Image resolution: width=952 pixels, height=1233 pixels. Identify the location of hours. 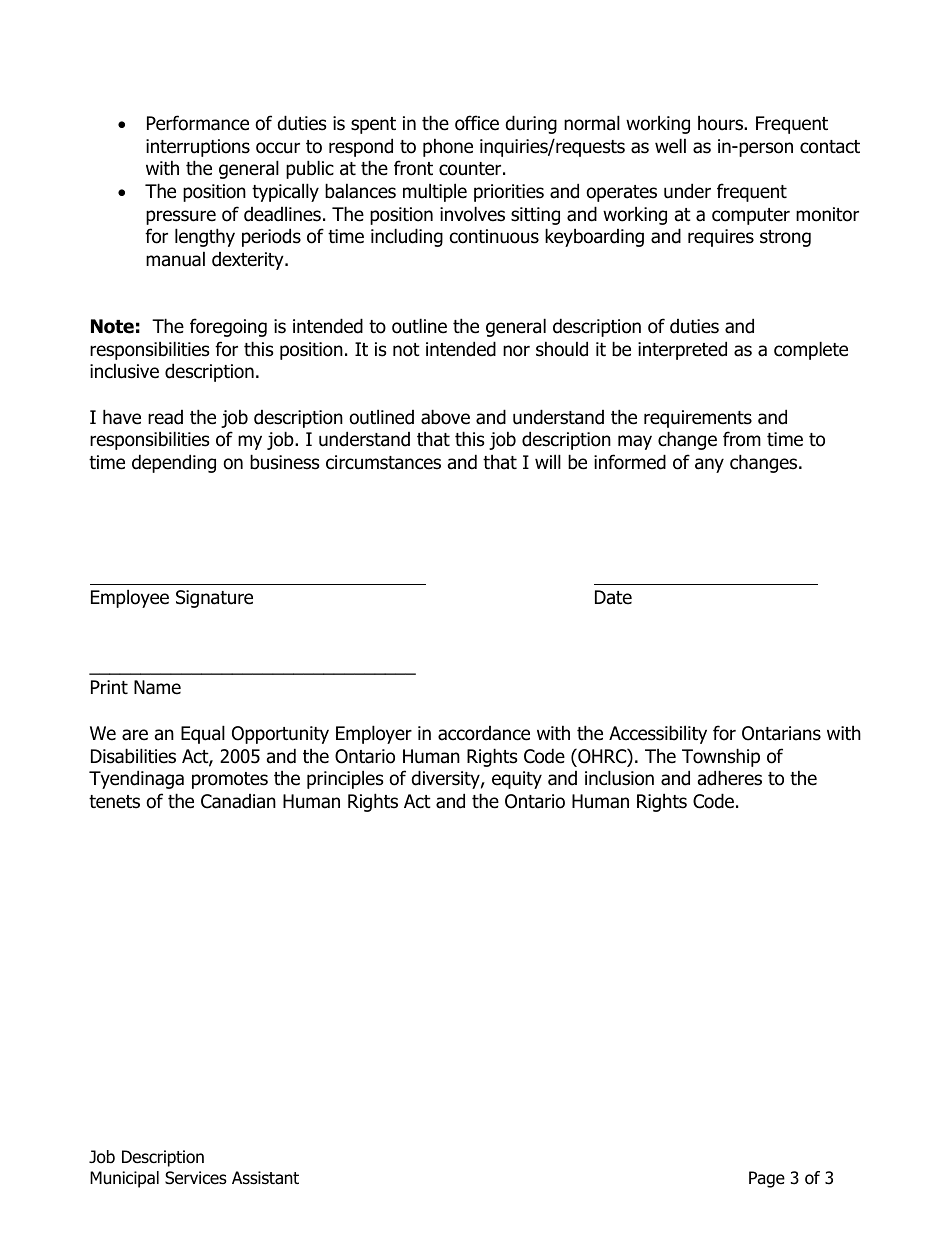
(721, 123).
